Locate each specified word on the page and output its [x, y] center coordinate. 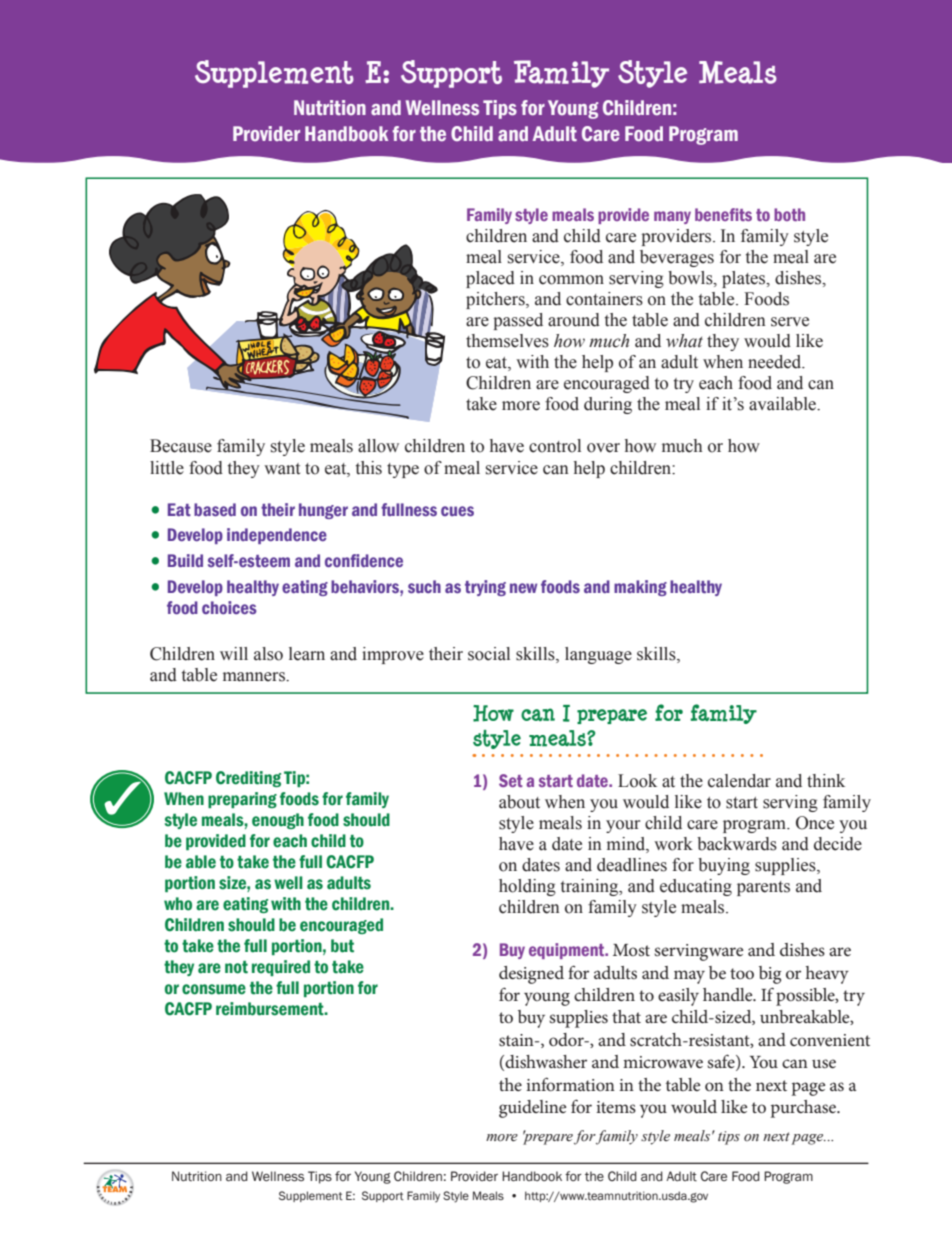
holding [527, 887]
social [489, 654]
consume [214, 989]
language [598, 655]
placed [490, 279]
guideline [532, 1109]
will [234, 653]
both [789, 214]
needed [776, 362]
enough [278, 821]
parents [763, 888]
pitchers [496, 300]
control [555, 446]
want [282, 469]
